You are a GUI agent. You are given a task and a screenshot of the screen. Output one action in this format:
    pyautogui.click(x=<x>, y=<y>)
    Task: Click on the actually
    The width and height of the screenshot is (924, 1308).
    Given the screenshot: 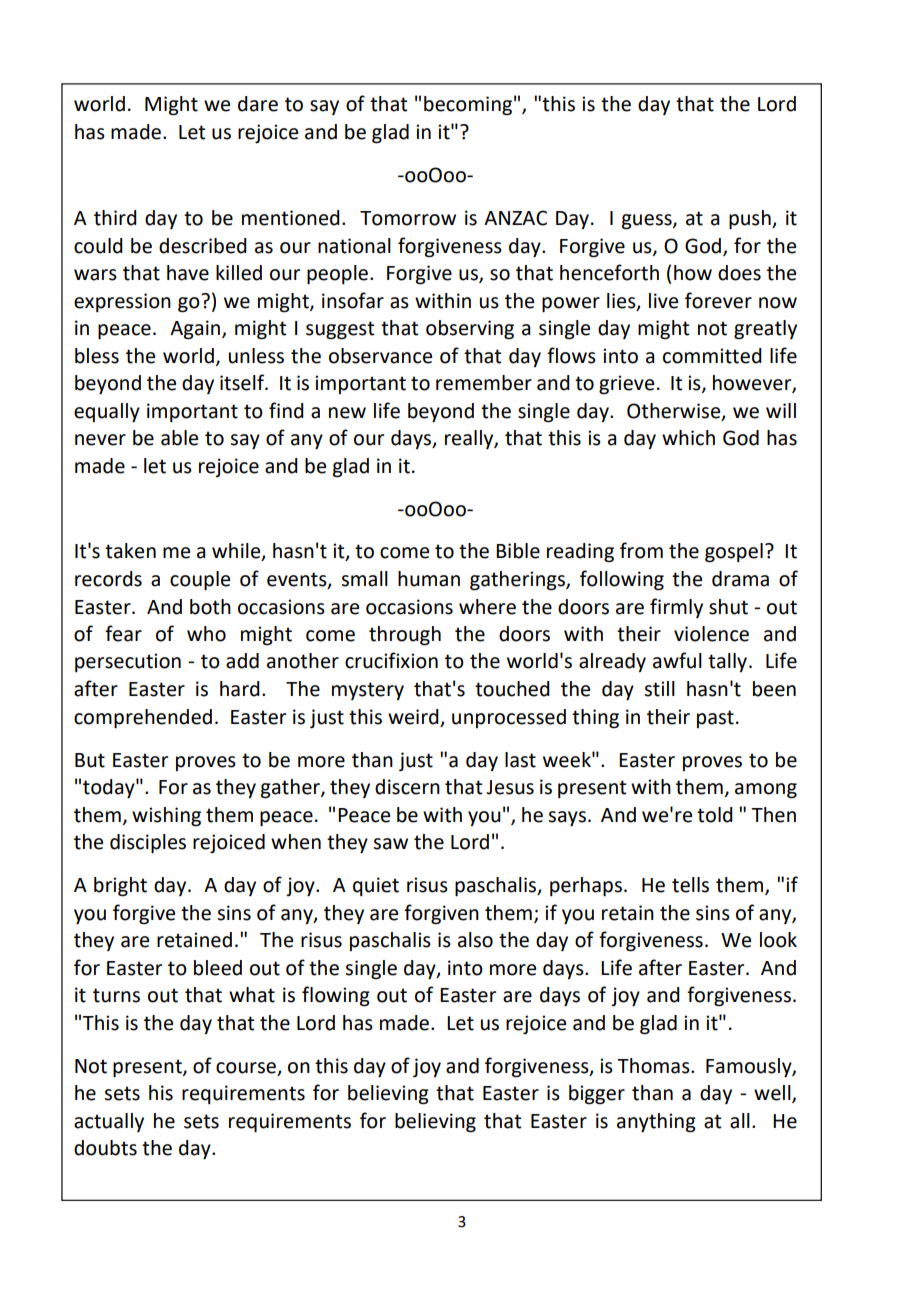 What is the action you would take?
    pyautogui.click(x=109, y=1122)
